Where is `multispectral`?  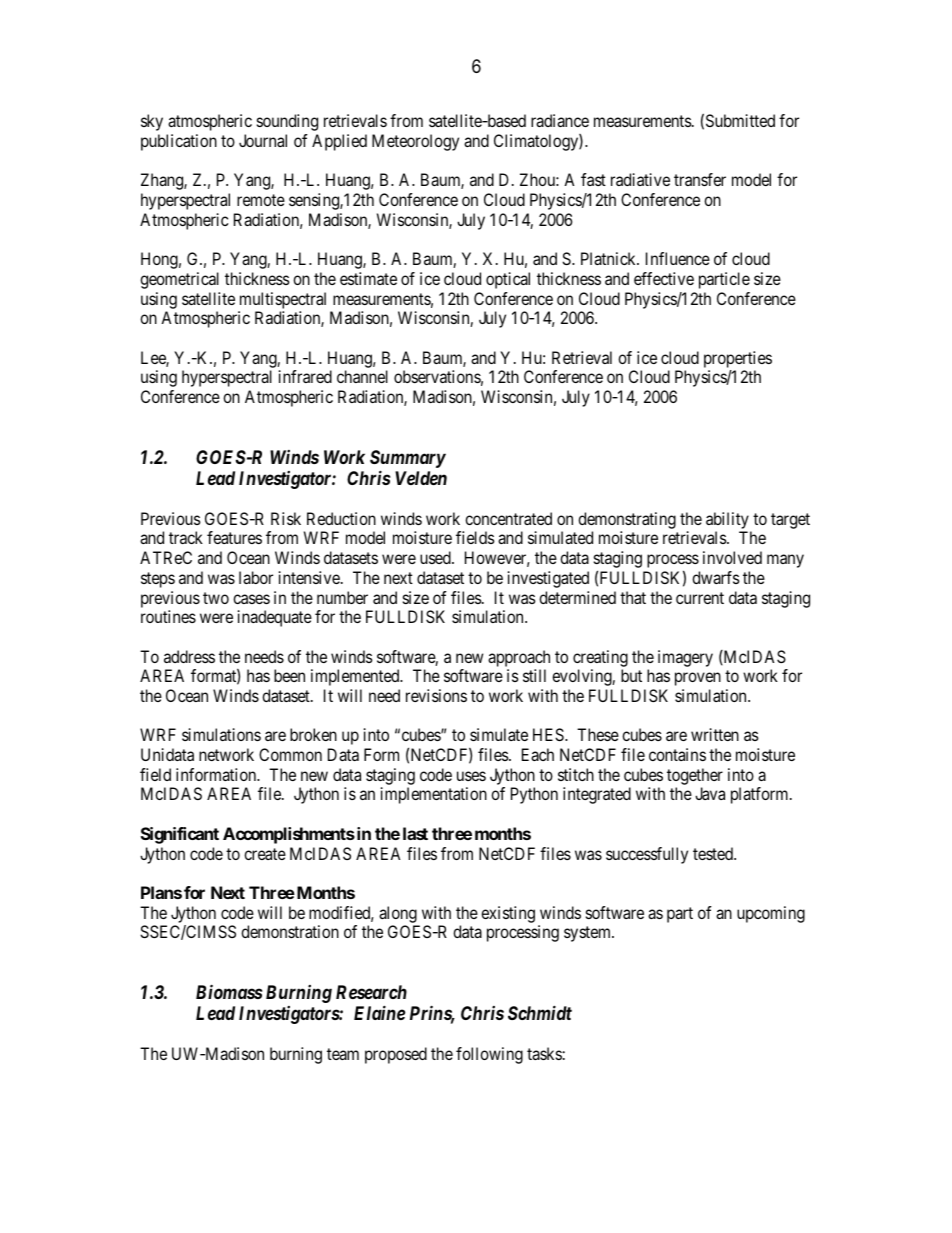
multispectral is located at coordinates (283, 300).
